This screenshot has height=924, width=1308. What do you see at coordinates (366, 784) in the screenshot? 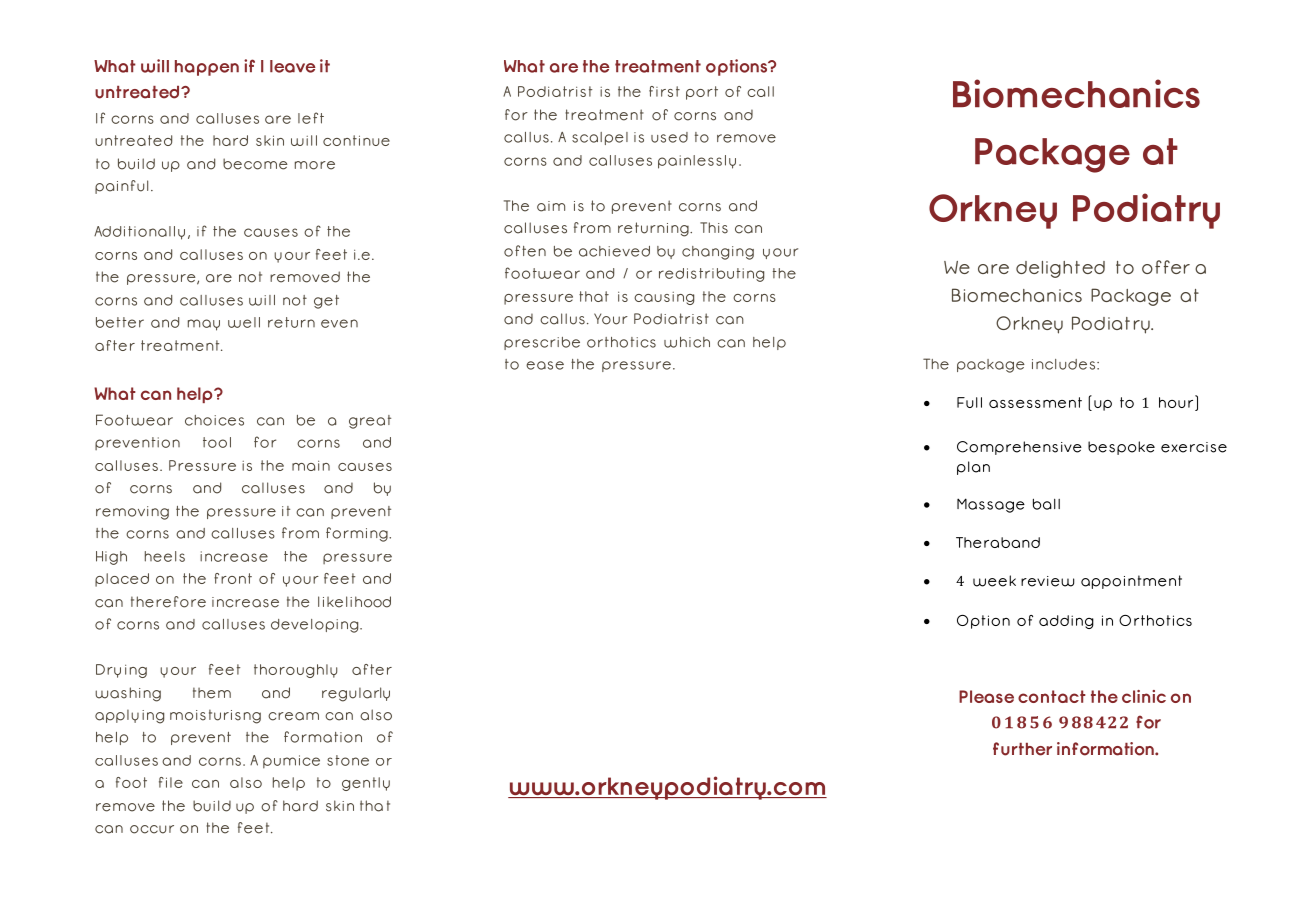
I see `gently` at bounding box center [366, 784].
